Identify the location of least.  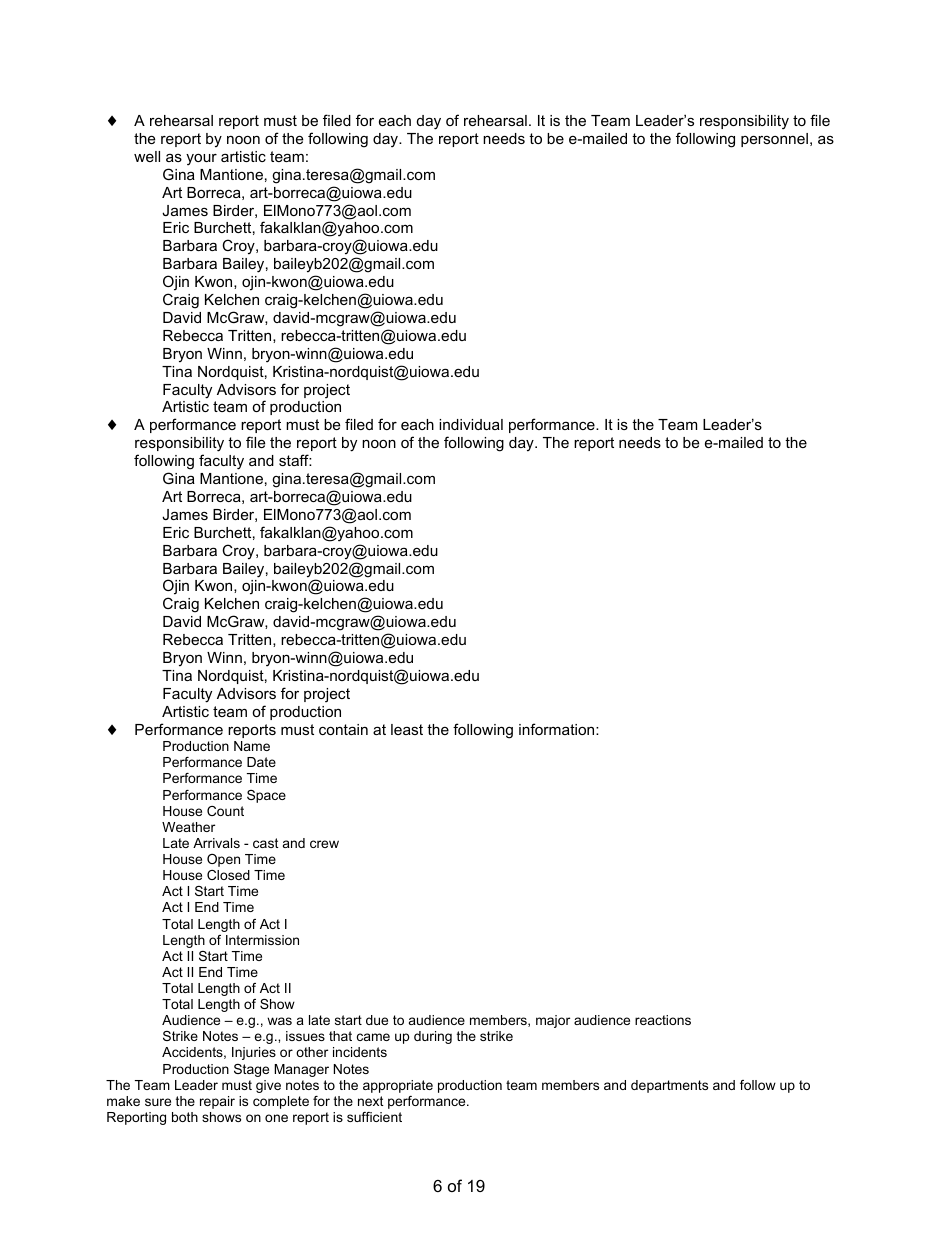
(407, 729).
